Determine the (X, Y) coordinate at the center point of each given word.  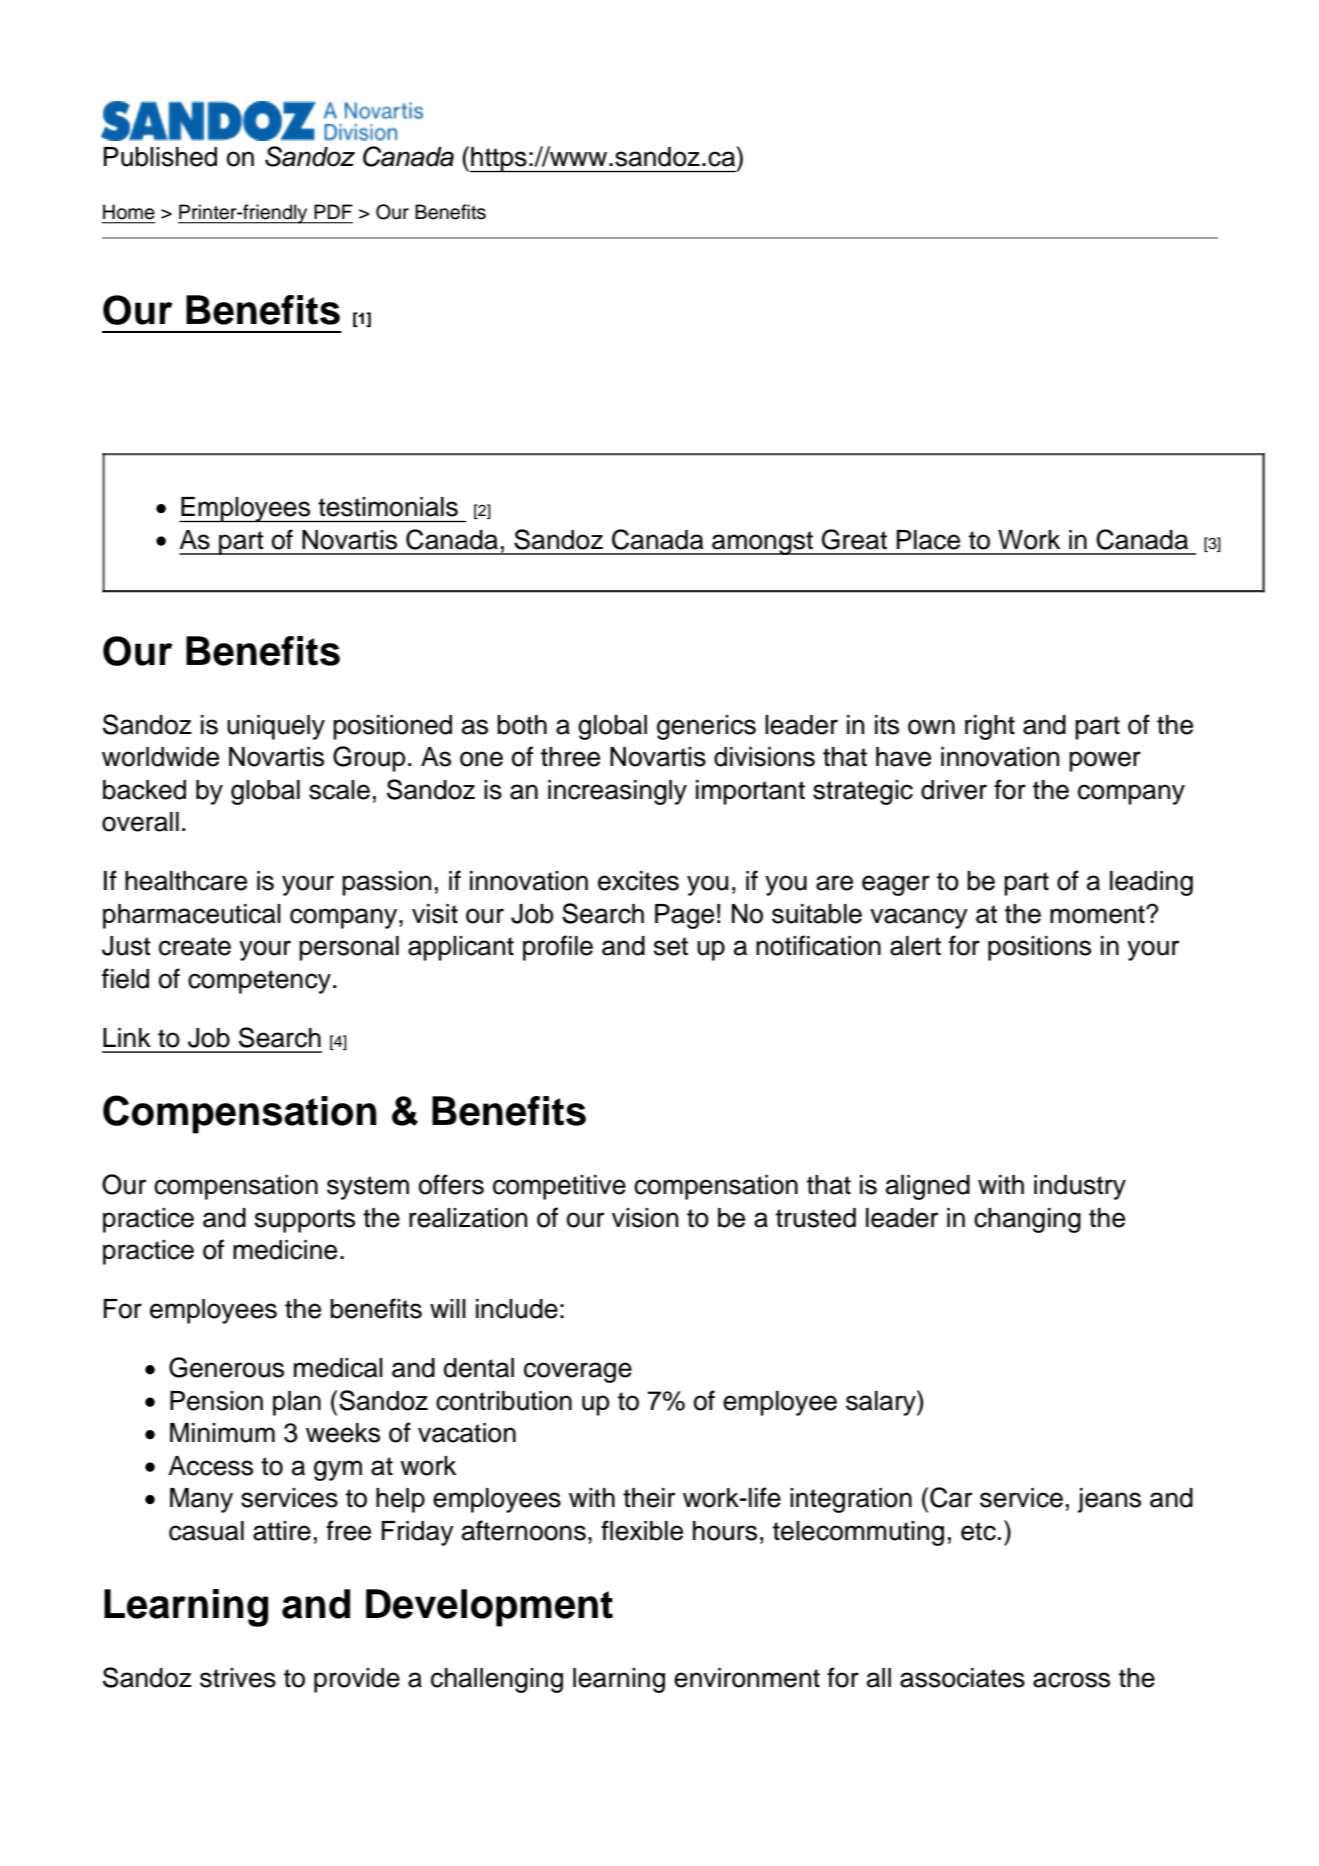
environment (747, 1678)
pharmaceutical (192, 916)
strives (238, 1678)
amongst (762, 543)
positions (1039, 948)
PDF (333, 211)
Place (928, 540)
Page (684, 916)
